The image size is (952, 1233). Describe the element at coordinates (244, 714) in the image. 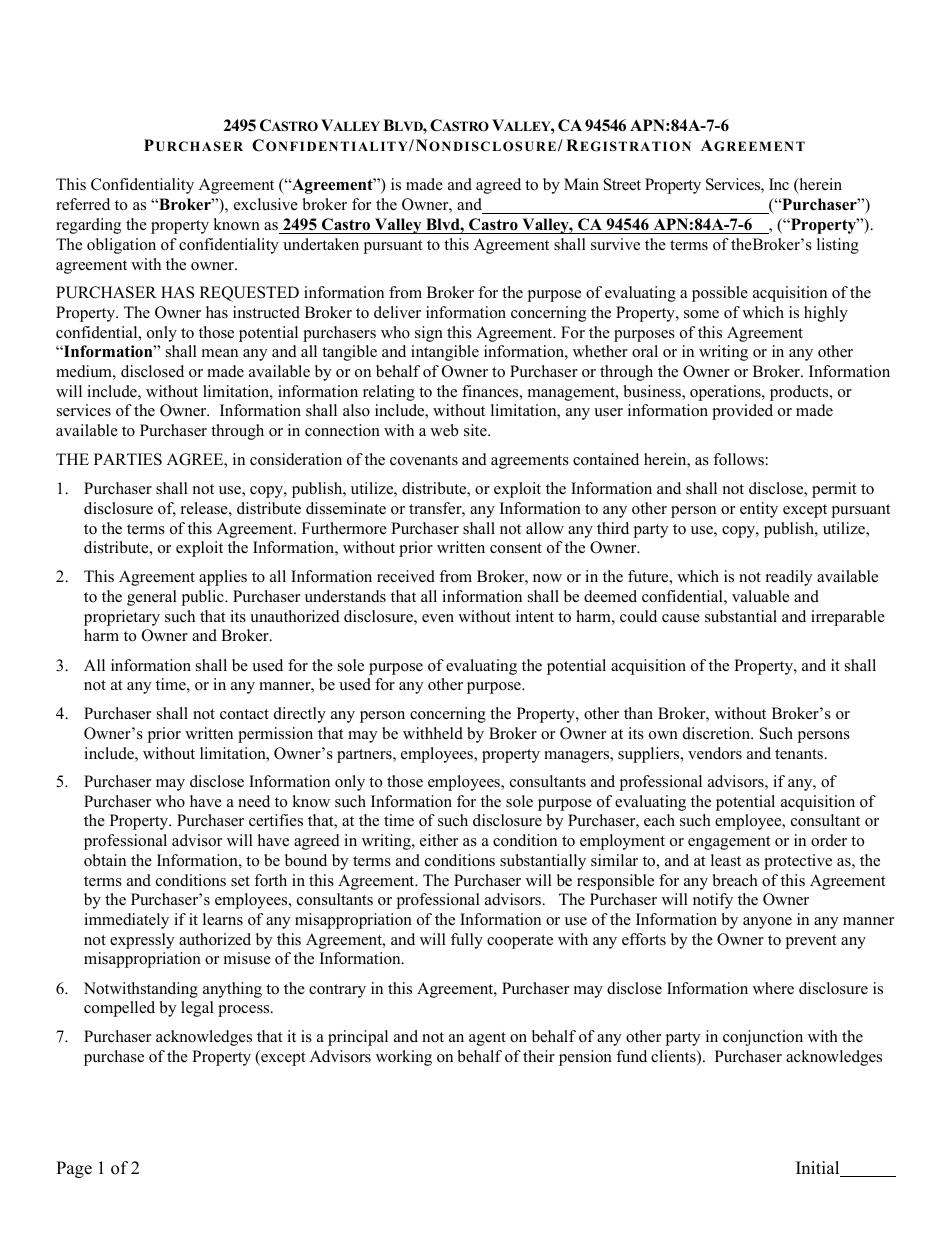

I see `contact` at that location.
